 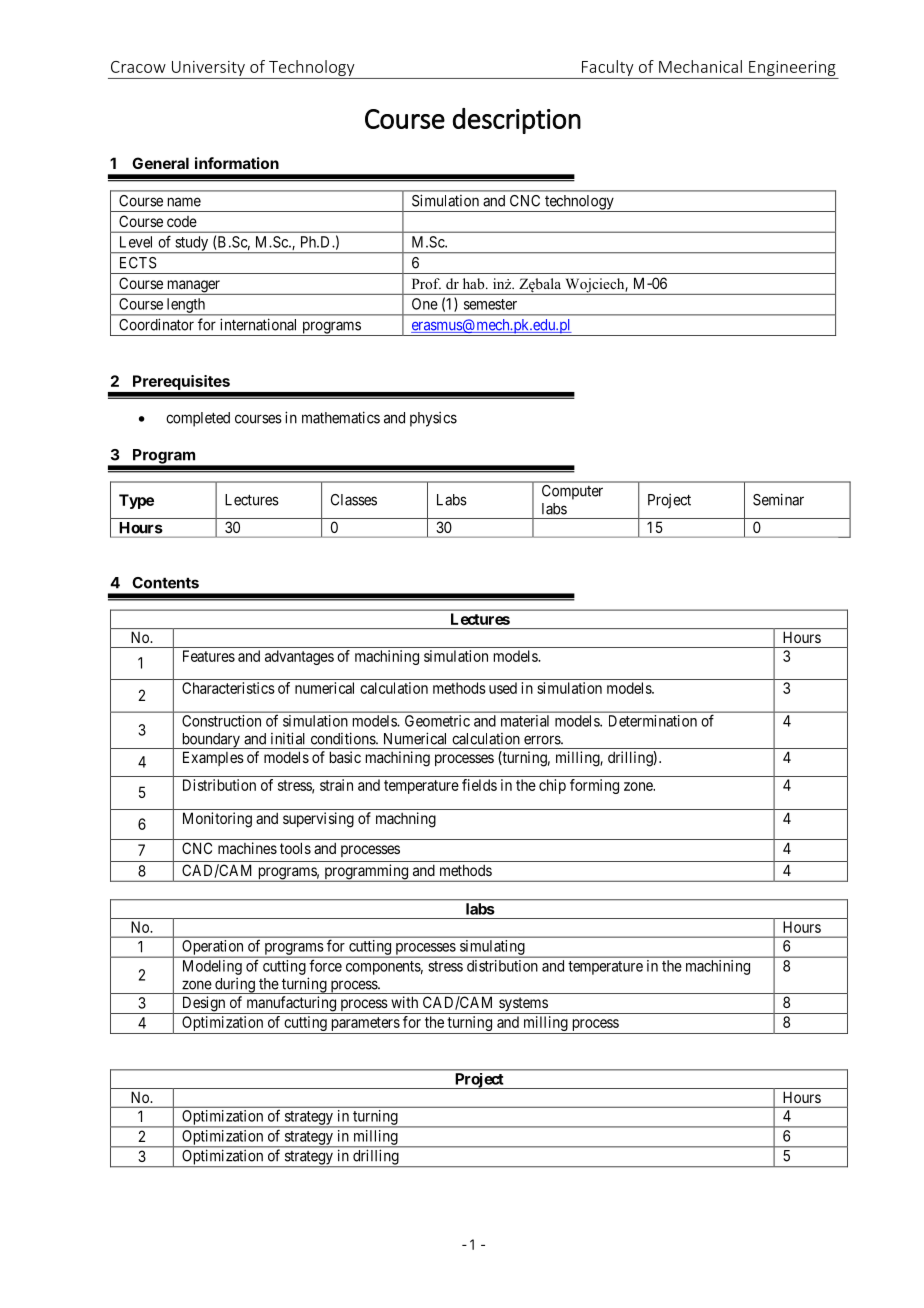 What do you see at coordinates (792, 68) in the image?
I see `Engineering` at bounding box center [792, 68].
